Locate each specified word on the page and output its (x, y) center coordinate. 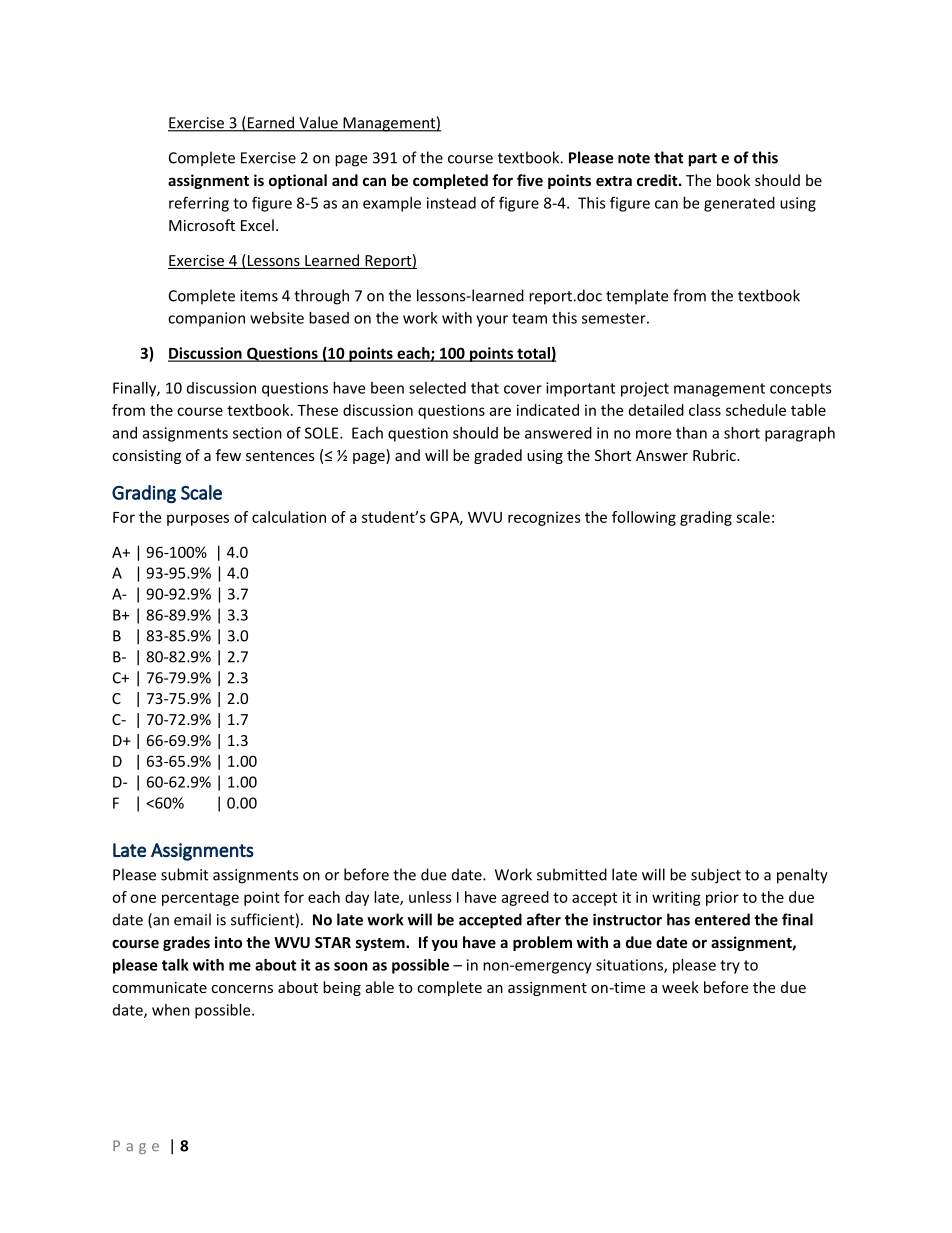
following (644, 518)
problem (542, 943)
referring (199, 204)
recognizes (544, 518)
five (530, 180)
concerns (242, 989)
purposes (198, 520)
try (730, 967)
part (703, 160)
